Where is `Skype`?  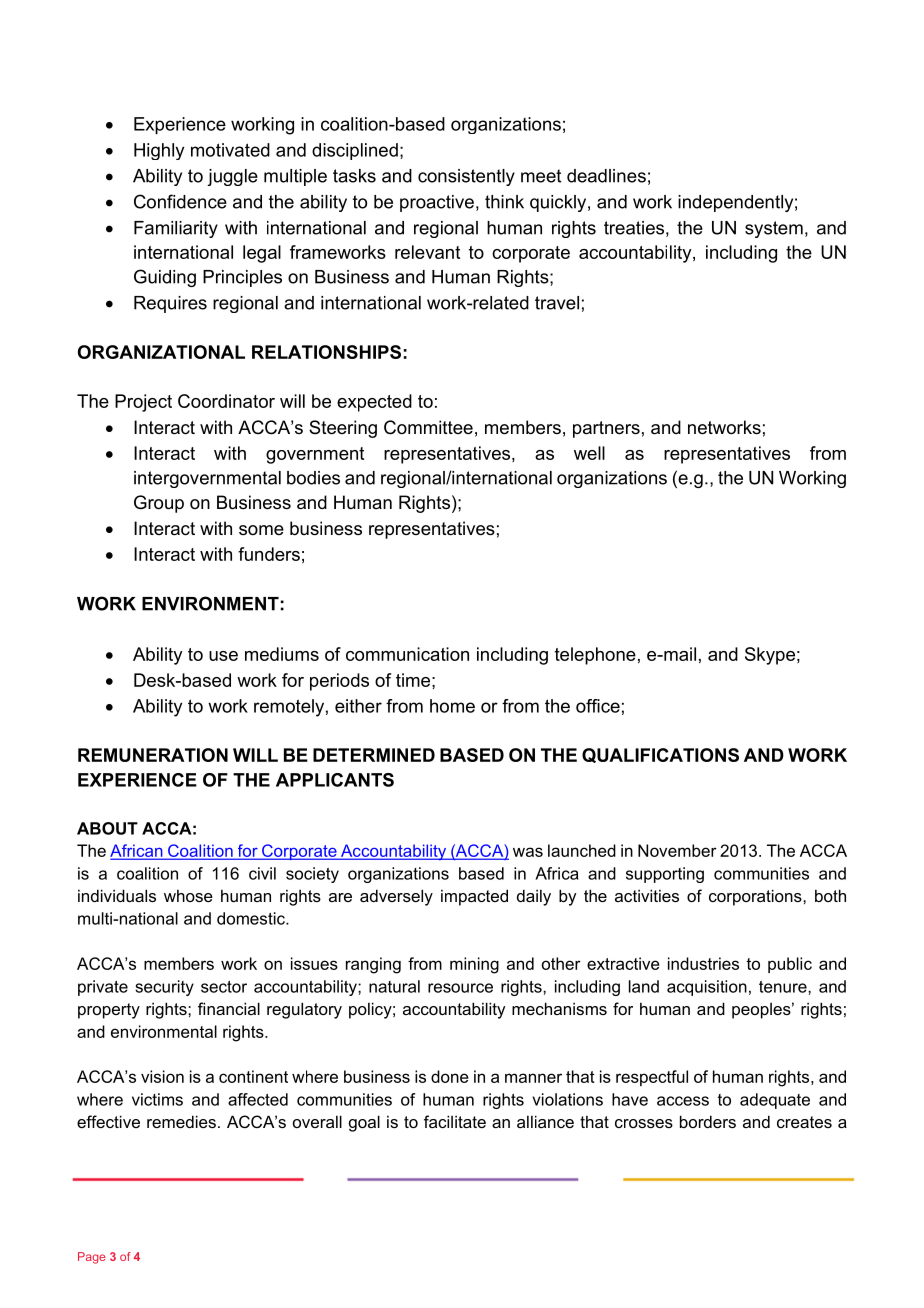 Skype is located at coordinates (770, 656).
